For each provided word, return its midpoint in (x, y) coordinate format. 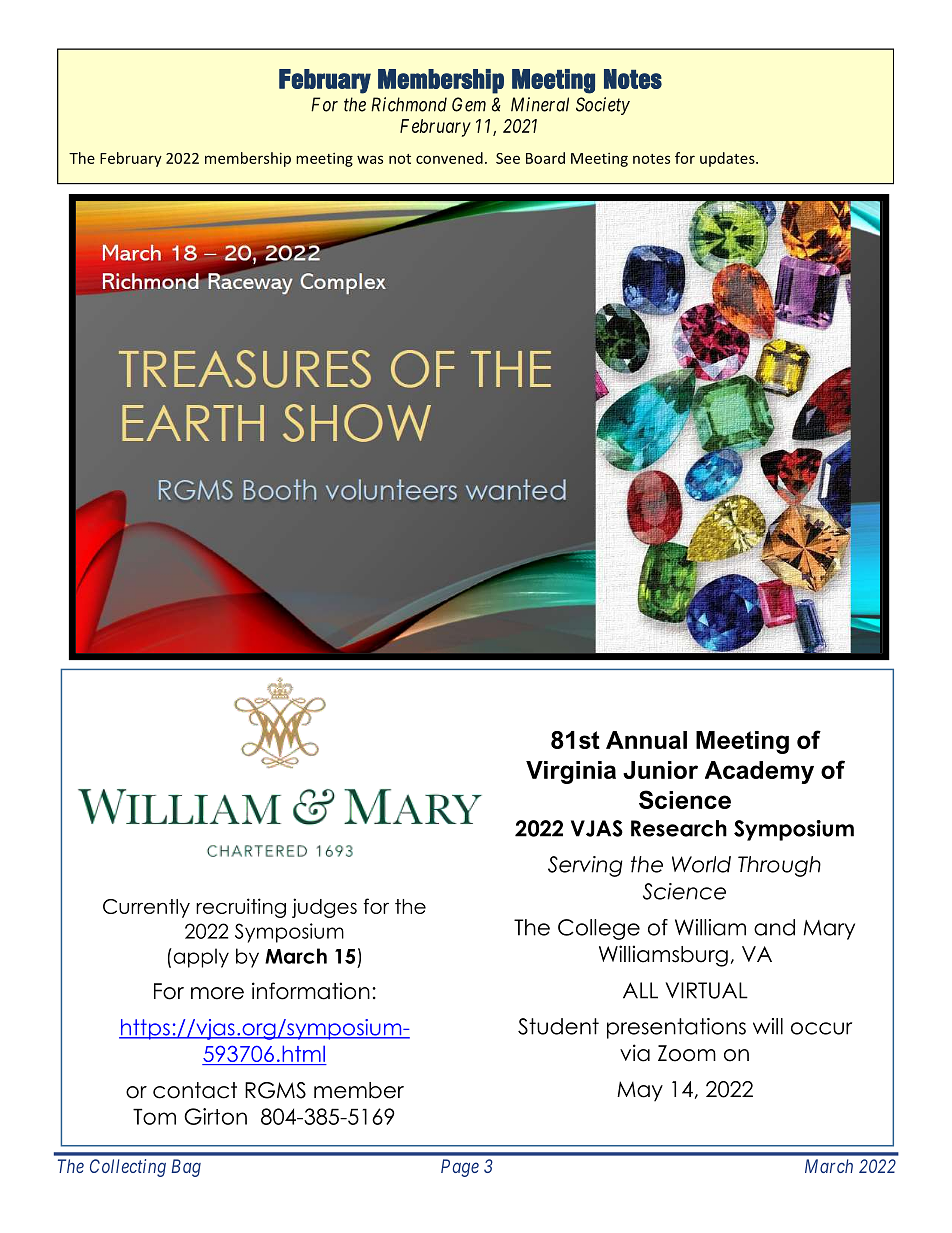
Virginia (571, 772)
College (599, 929)
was (370, 159)
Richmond (409, 104)
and (774, 927)
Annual (646, 740)
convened (449, 158)
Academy (759, 772)
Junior (660, 770)
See (508, 158)
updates (728, 159)
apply (200, 958)
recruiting (241, 908)
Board (545, 158)
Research (679, 828)
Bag (186, 1168)
